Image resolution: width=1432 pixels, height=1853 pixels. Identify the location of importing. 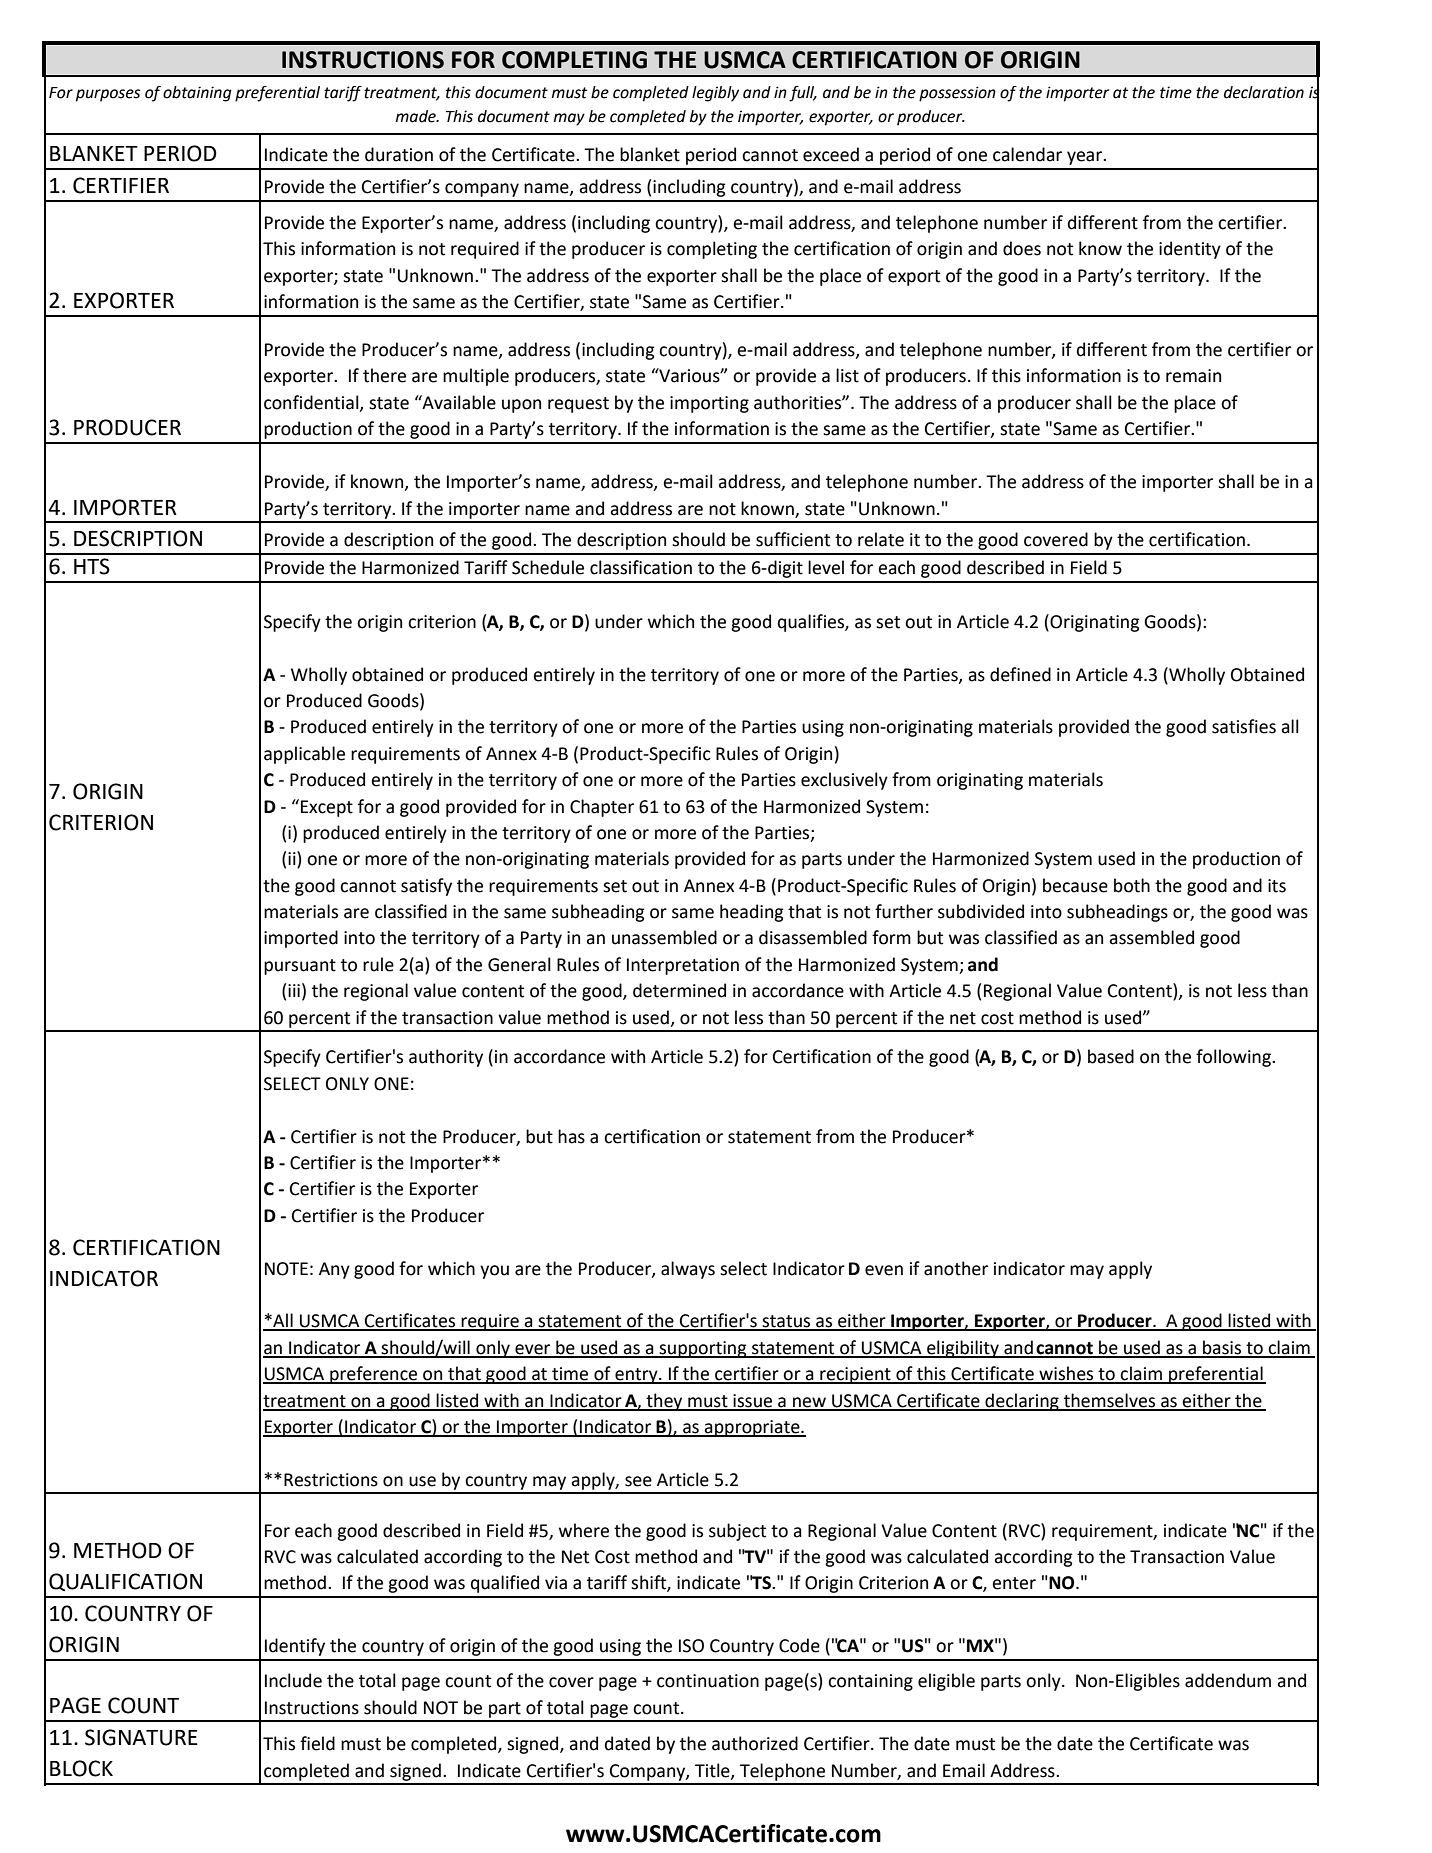
(709, 404).
